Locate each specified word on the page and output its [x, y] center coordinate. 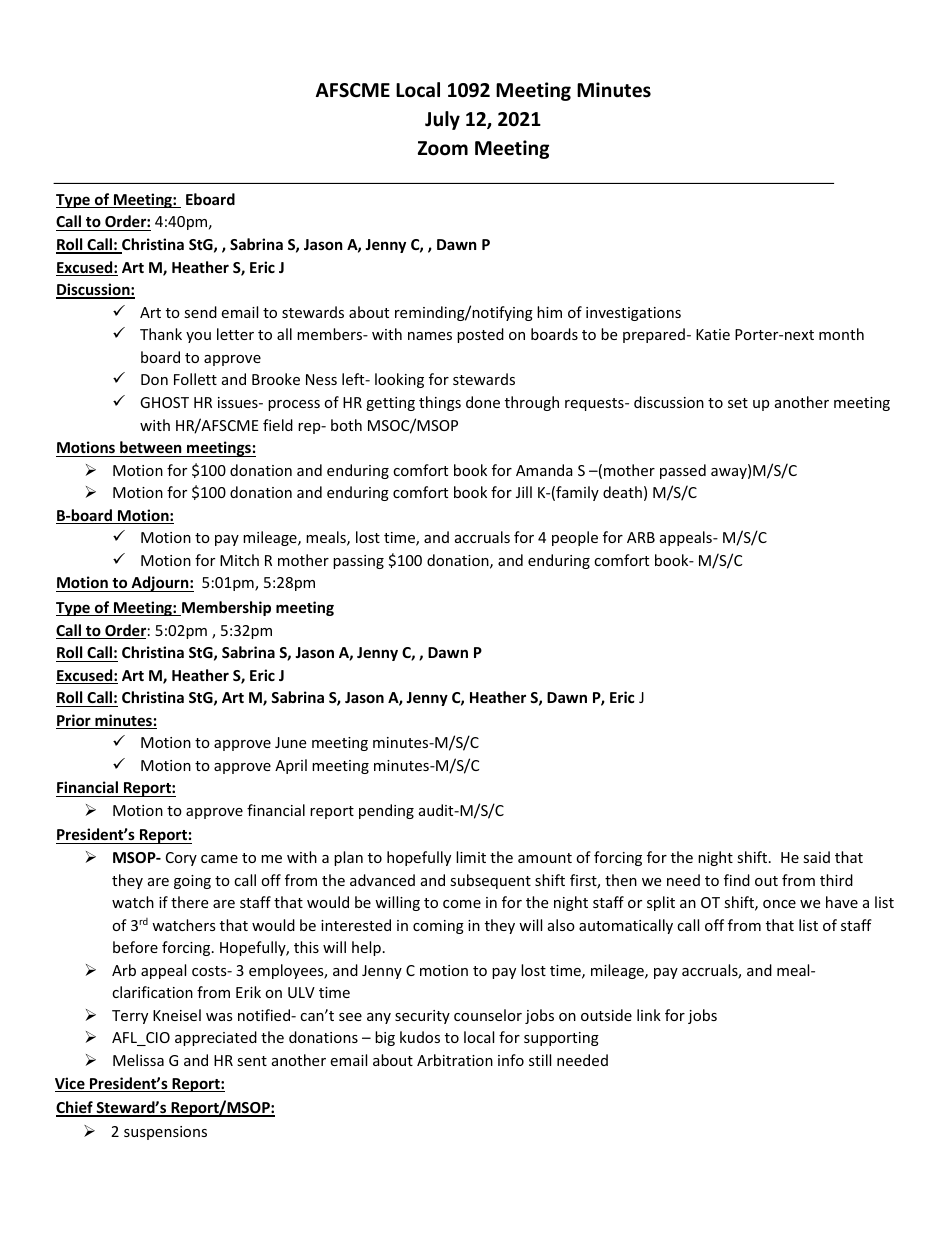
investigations [633, 314]
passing [358, 562]
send [200, 312]
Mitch [239, 560]
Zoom [443, 148]
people [575, 538]
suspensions [165, 1133]
